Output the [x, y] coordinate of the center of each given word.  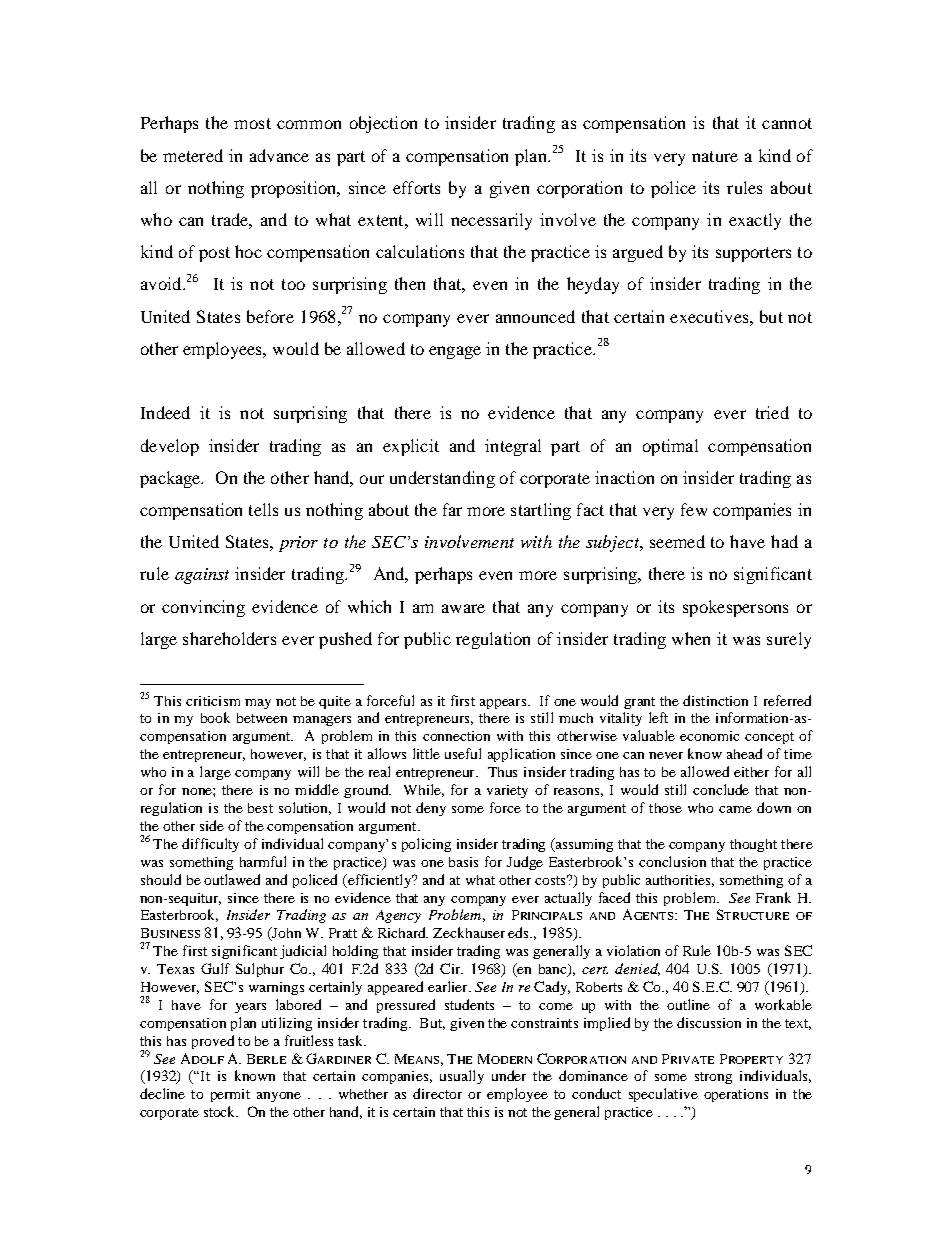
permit [230, 1095]
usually [462, 1077]
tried [772, 412]
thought [753, 845]
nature [715, 156]
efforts [416, 187]
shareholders [229, 638]
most [252, 123]
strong [713, 1078]
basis [463, 862]
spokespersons [735, 608]
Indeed [165, 412]
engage [455, 352]
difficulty [210, 845]
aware [463, 608]
